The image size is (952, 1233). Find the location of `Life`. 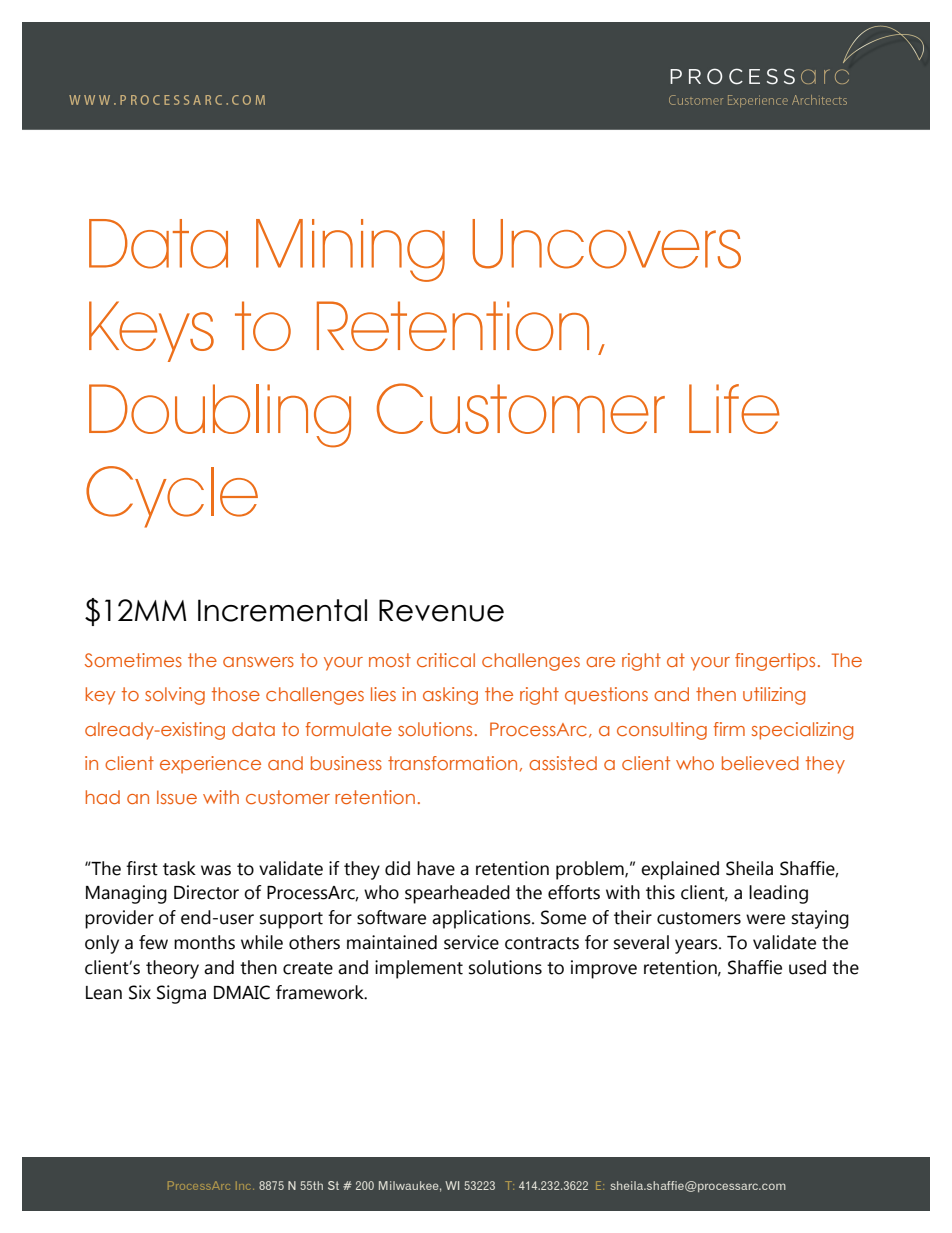

Life is located at coordinates (734, 409).
